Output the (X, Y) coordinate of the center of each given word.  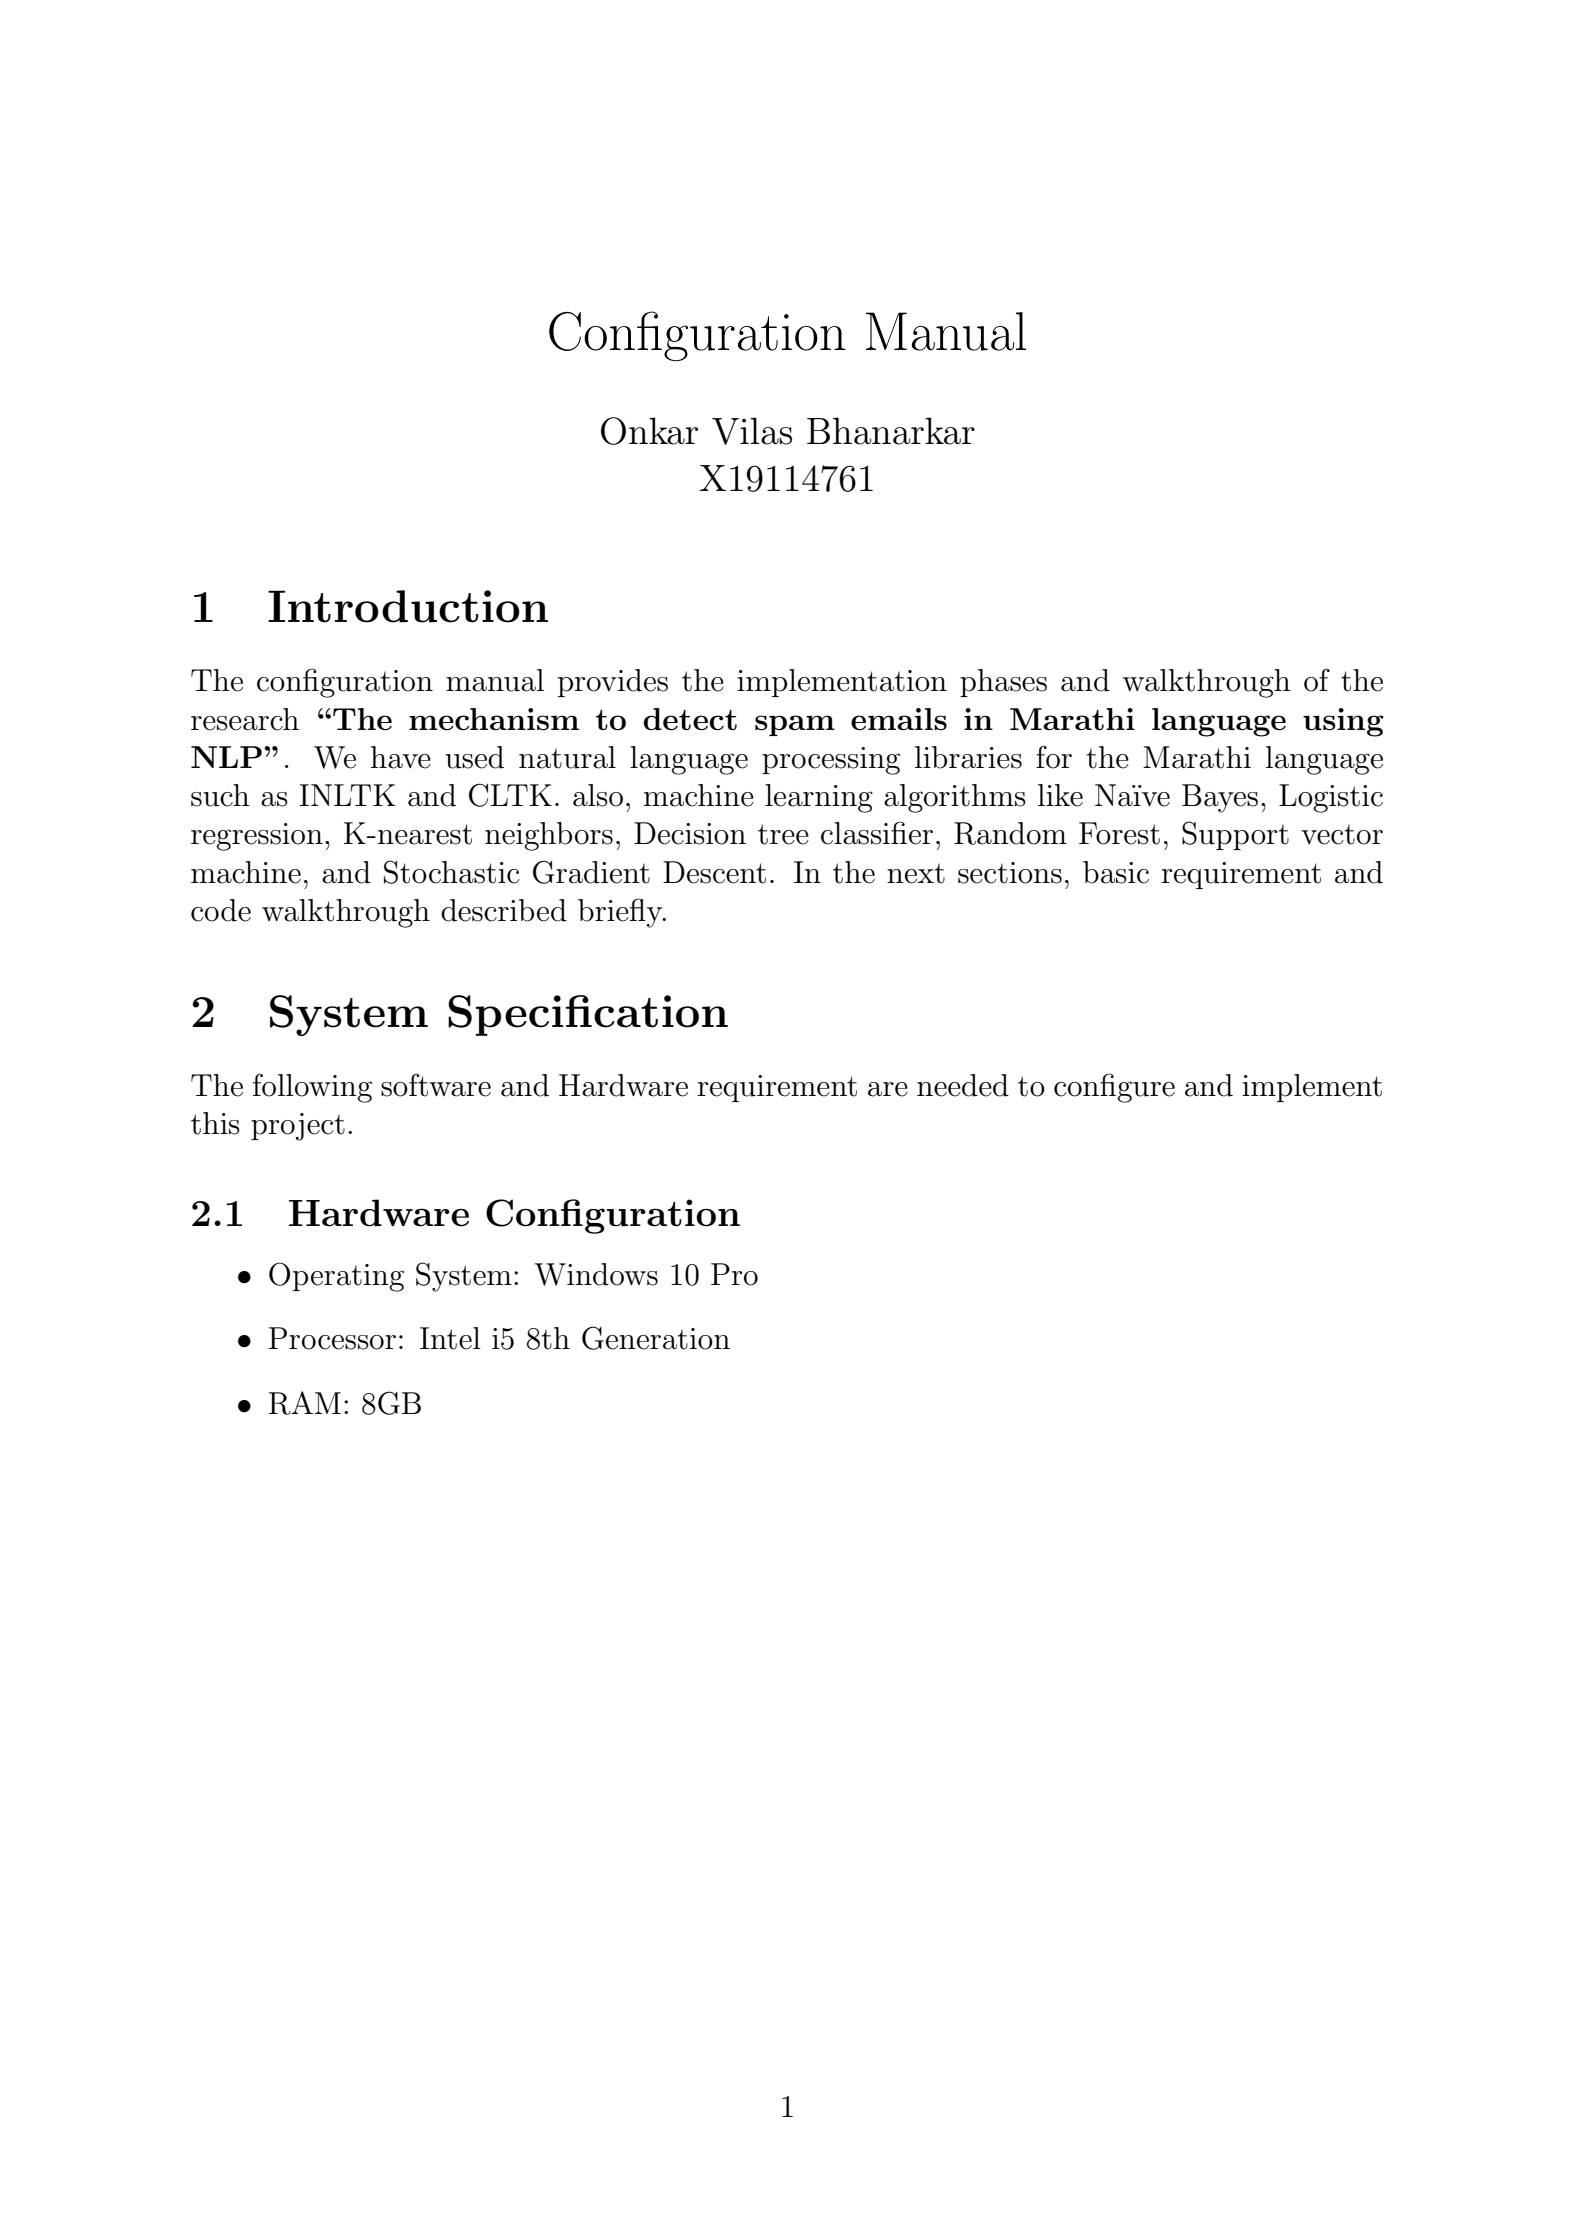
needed (963, 1085)
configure (1114, 1088)
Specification (588, 1015)
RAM (305, 1403)
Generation (656, 1338)
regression (257, 837)
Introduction (408, 606)
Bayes (1220, 798)
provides (613, 683)
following (312, 1088)
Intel (450, 1338)
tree (783, 834)
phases (1003, 683)
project (298, 1127)
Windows (596, 1274)
